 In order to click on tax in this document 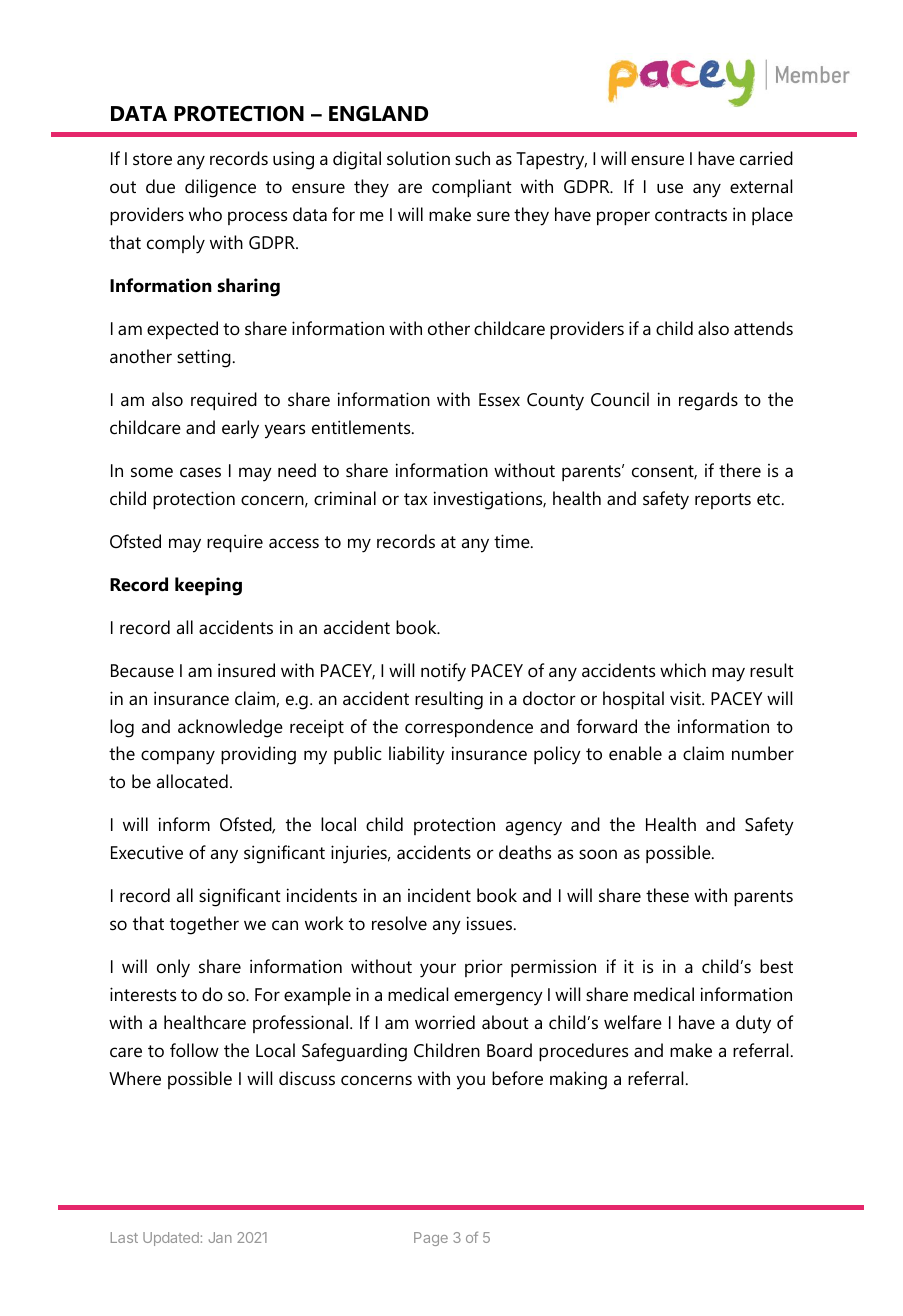, I will do `click(415, 499)`.
